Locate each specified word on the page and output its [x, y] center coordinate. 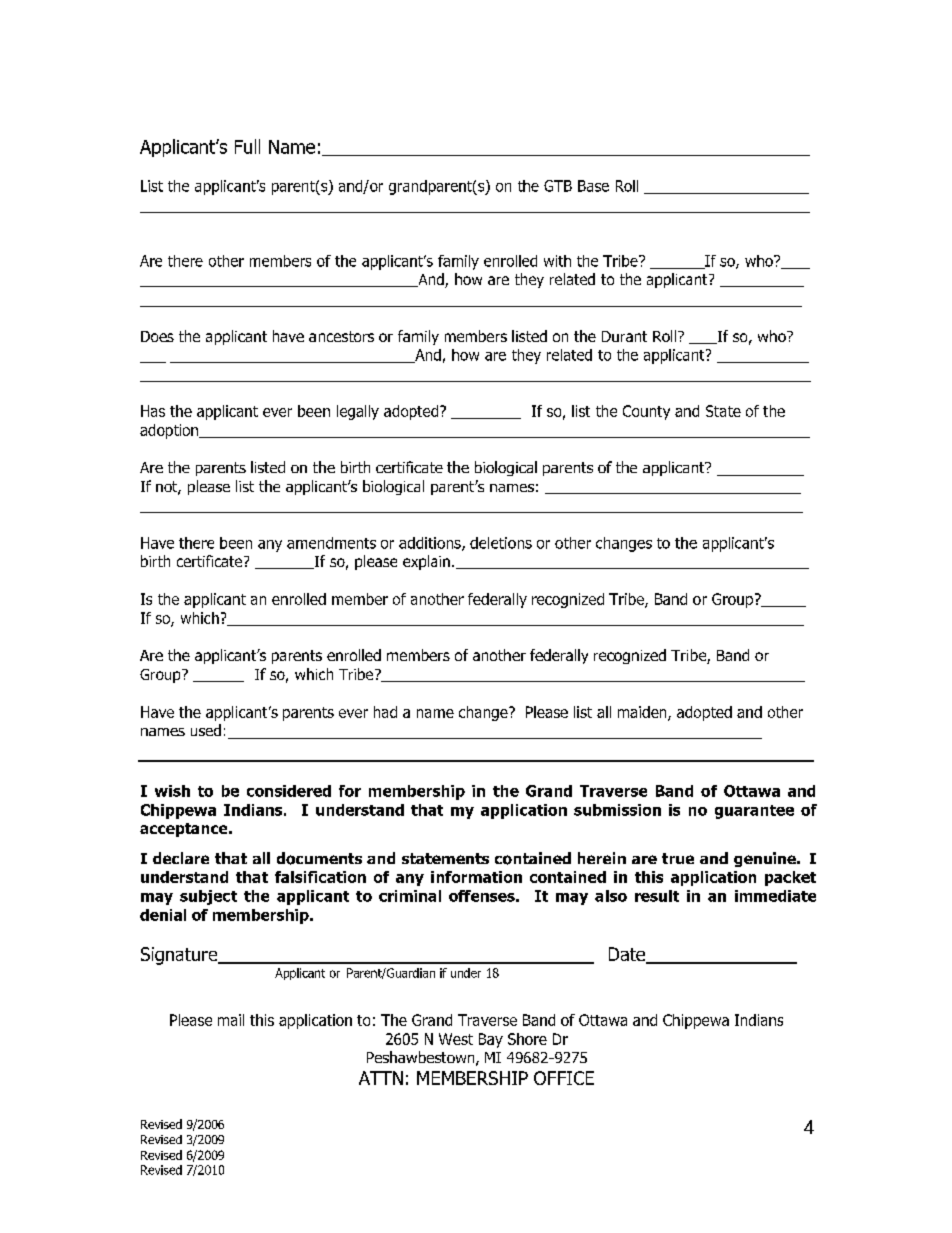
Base [593, 186]
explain [426, 562]
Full [247, 146]
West [456, 1039]
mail [231, 1020]
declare [181, 858]
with [557, 261]
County [646, 412]
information [476, 877]
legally [358, 412]
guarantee [754, 812]
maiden [643, 713]
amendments [331, 543]
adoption [170, 431]
